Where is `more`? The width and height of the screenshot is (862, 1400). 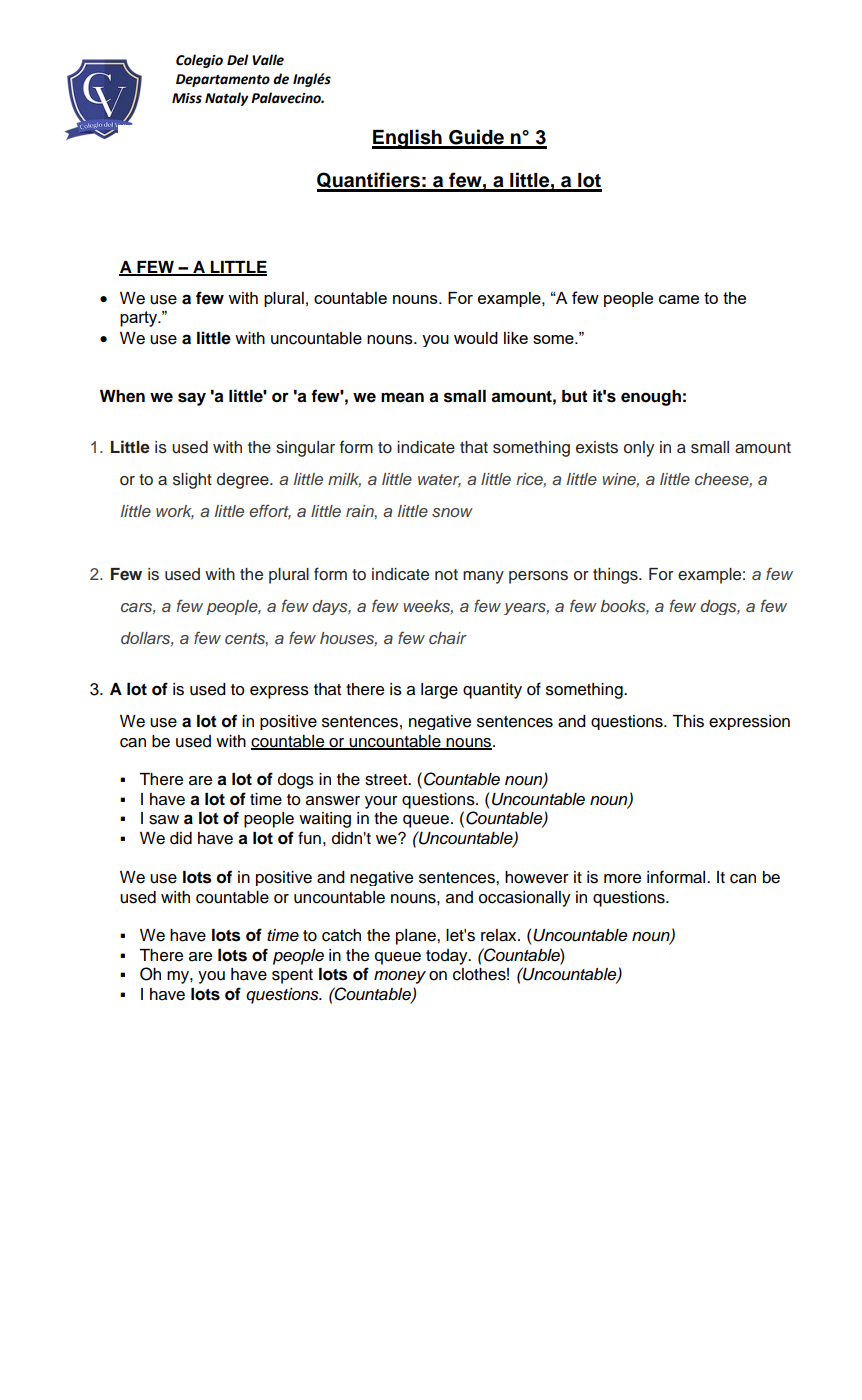 more is located at coordinates (622, 879).
